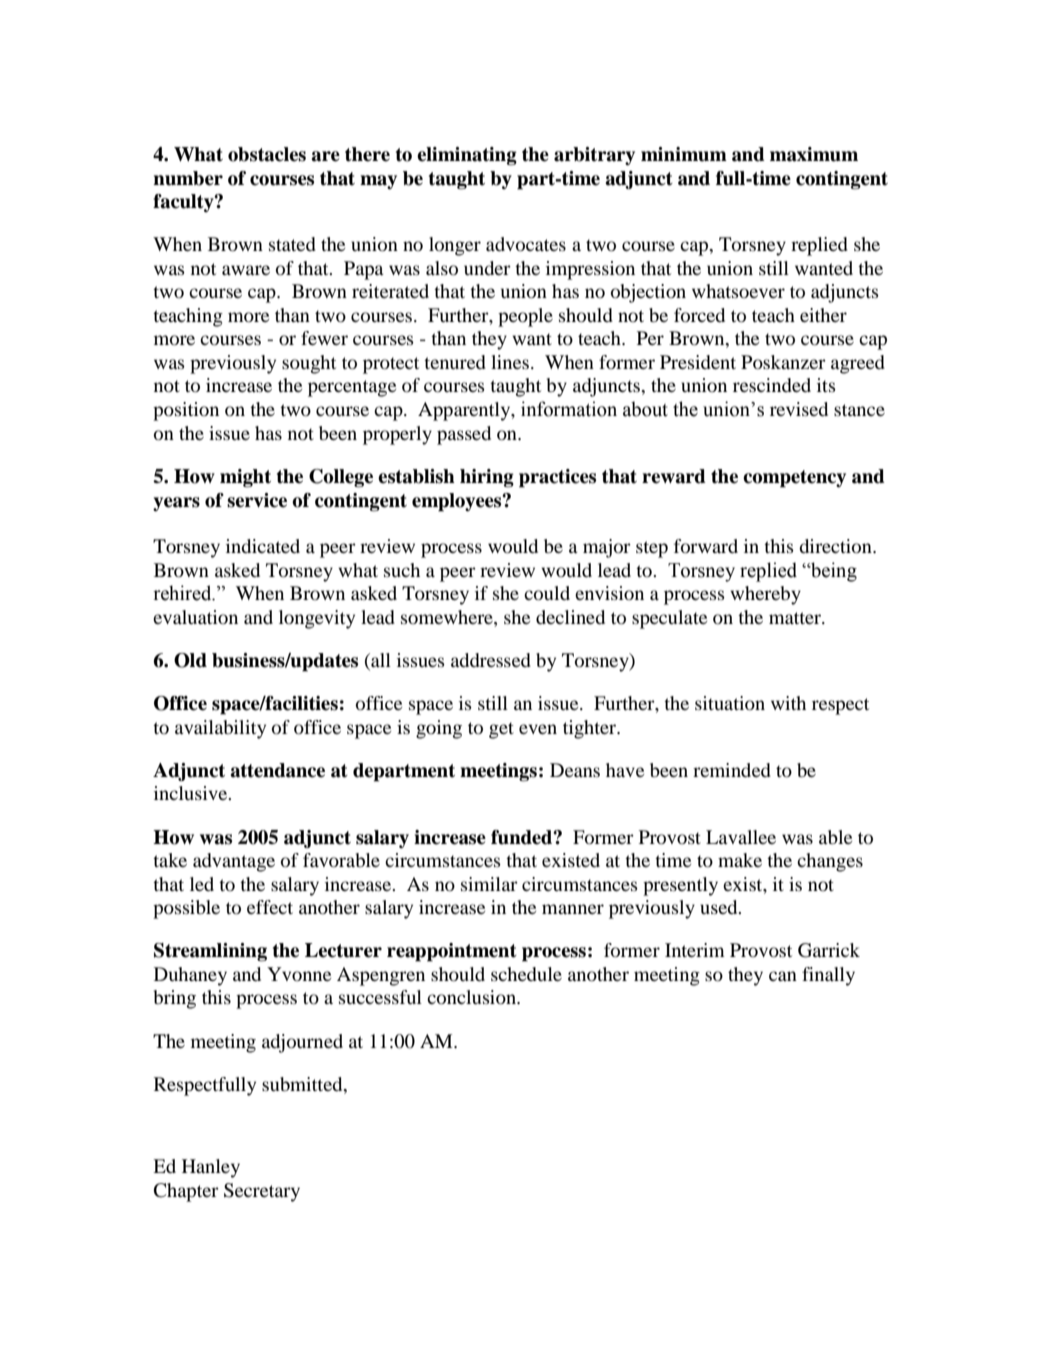 This screenshot has height=1351, width=1044. I want to click on eliminating, so click(467, 156).
